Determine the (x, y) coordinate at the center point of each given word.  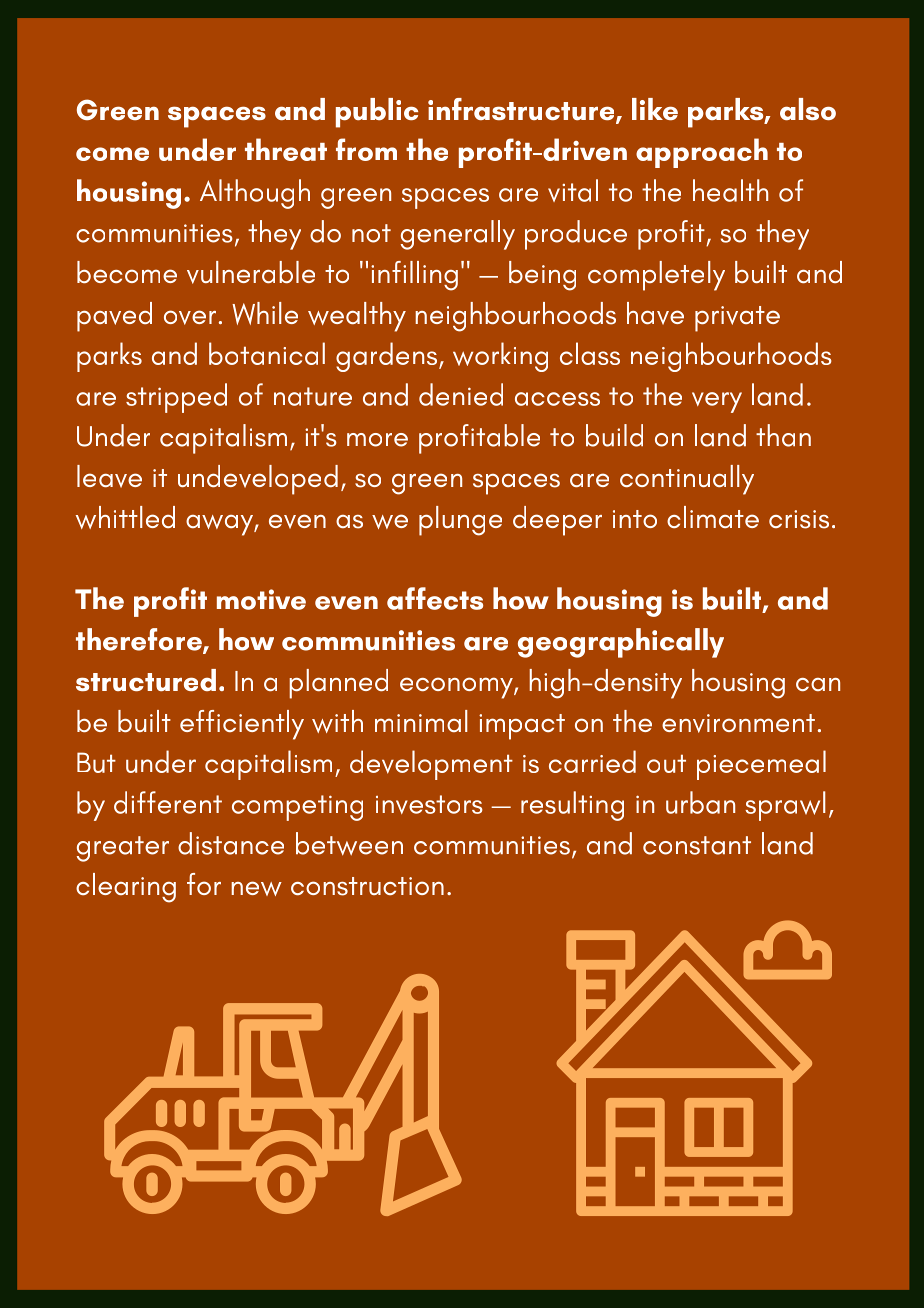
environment (738, 723)
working (500, 357)
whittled (125, 517)
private (737, 319)
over (190, 317)
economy (457, 688)
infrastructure (522, 110)
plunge (460, 521)
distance (231, 843)
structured (146, 680)
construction (367, 886)
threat (286, 149)
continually (687, 480)
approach (702, 153)
